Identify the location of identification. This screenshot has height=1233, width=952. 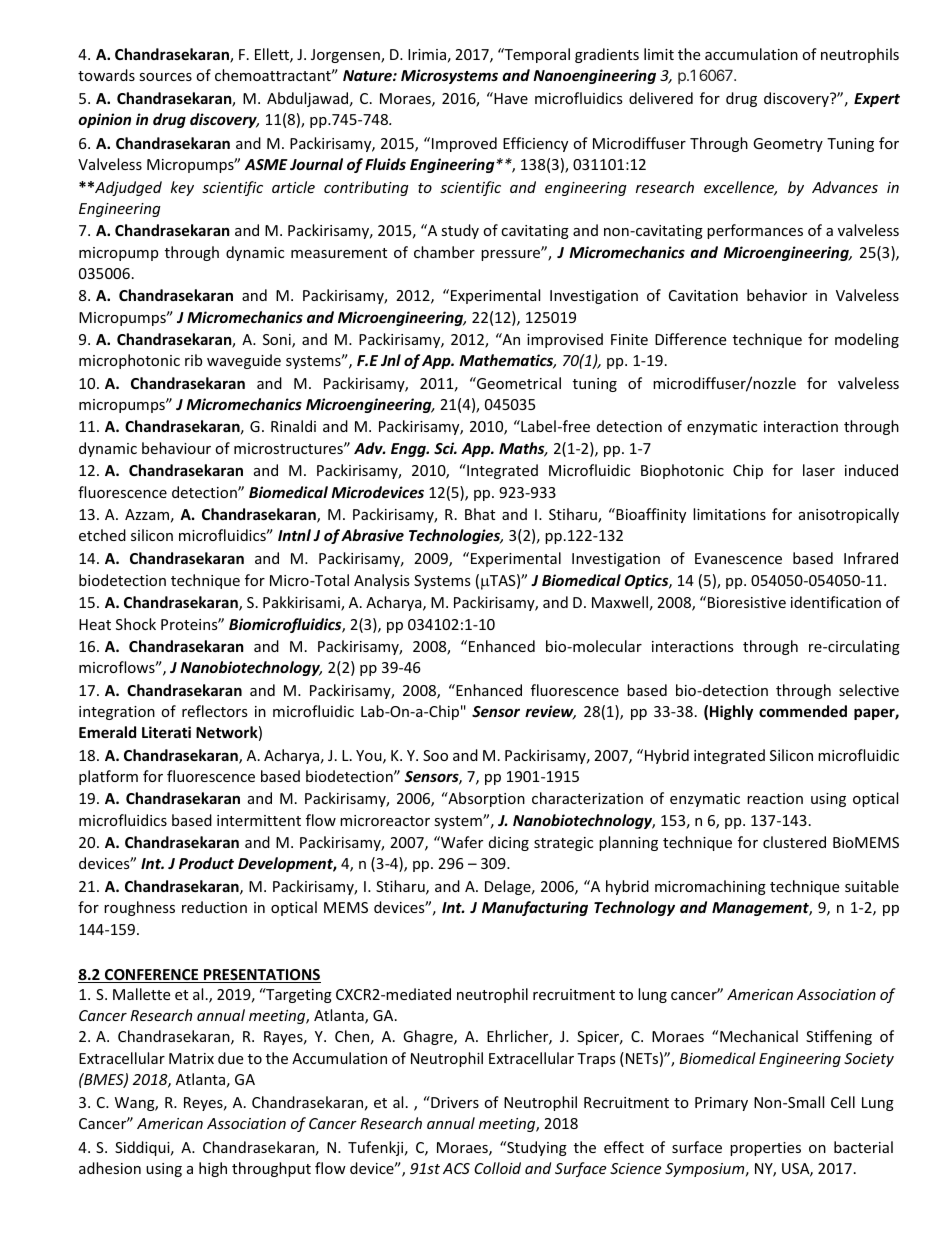
(836, 602).
